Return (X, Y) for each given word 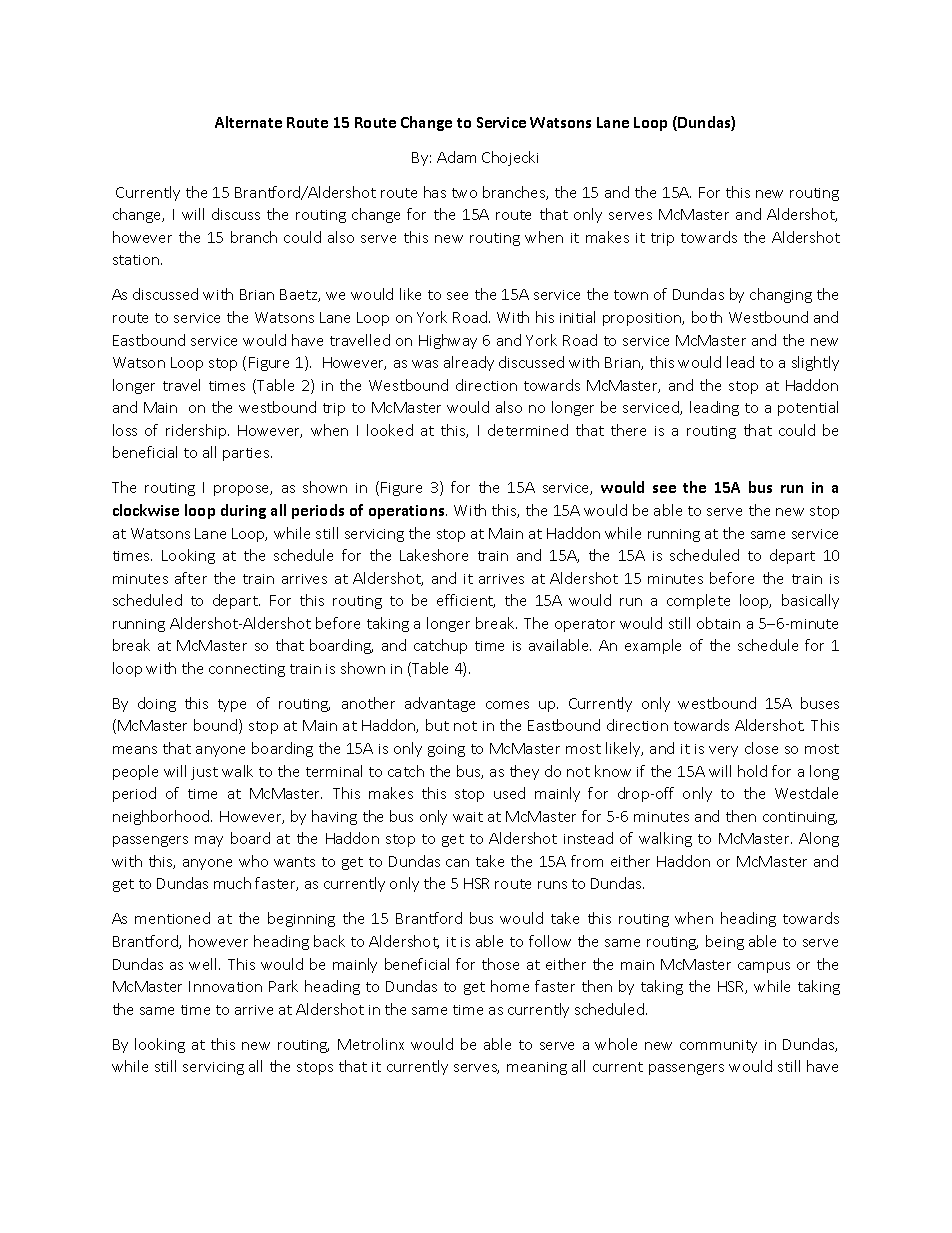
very (723, 751)
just (204, 773)
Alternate (248, 122)
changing (781, 295)
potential (808, 408)
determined (528, 430)
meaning (537, 1068)
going (446, 750)
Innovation (225, 986)
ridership (197, 431)
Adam (456, 157)
